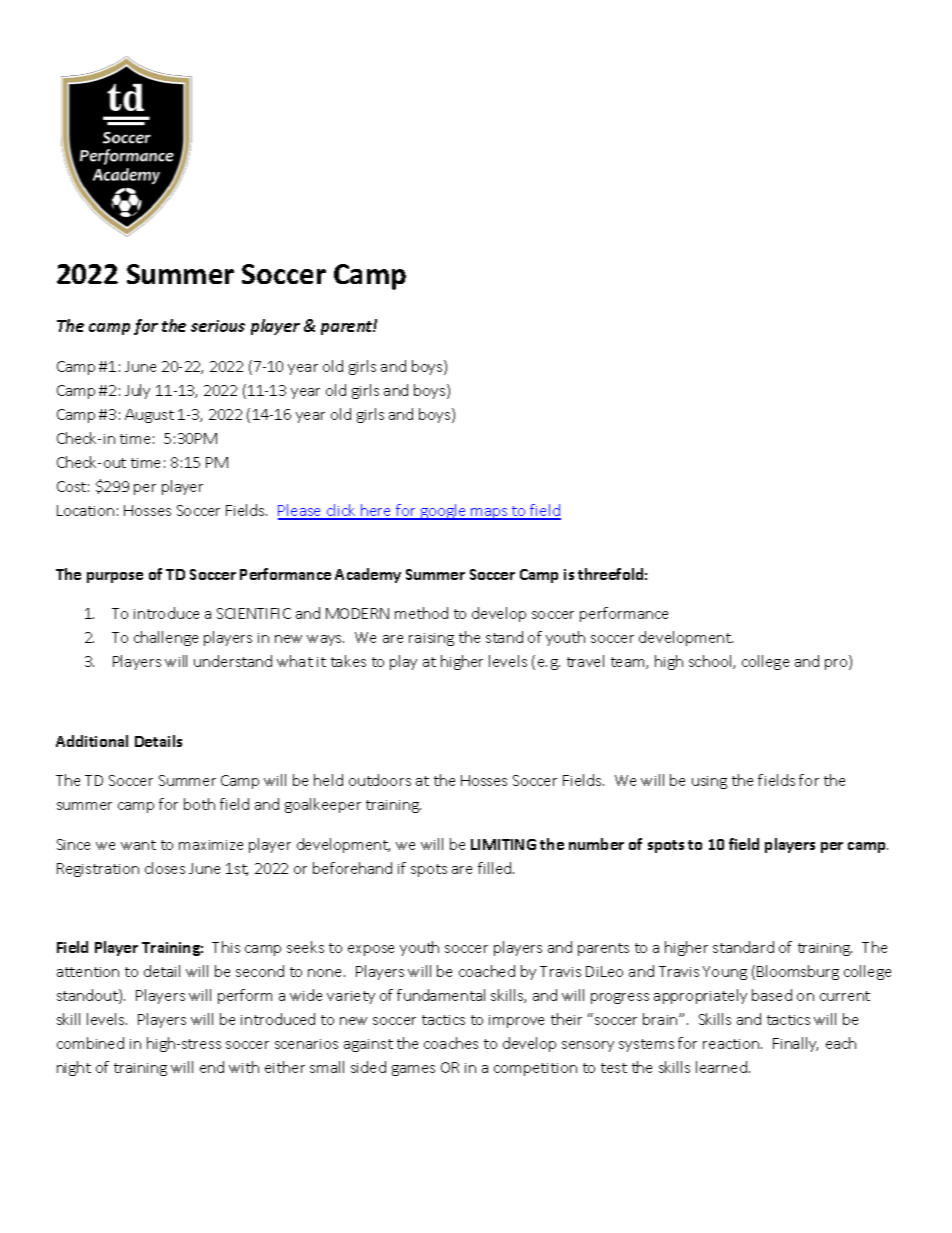  What do you see at coordinates (489, 514) in the document?
I see `maps` at bounding box center [489, 514].
